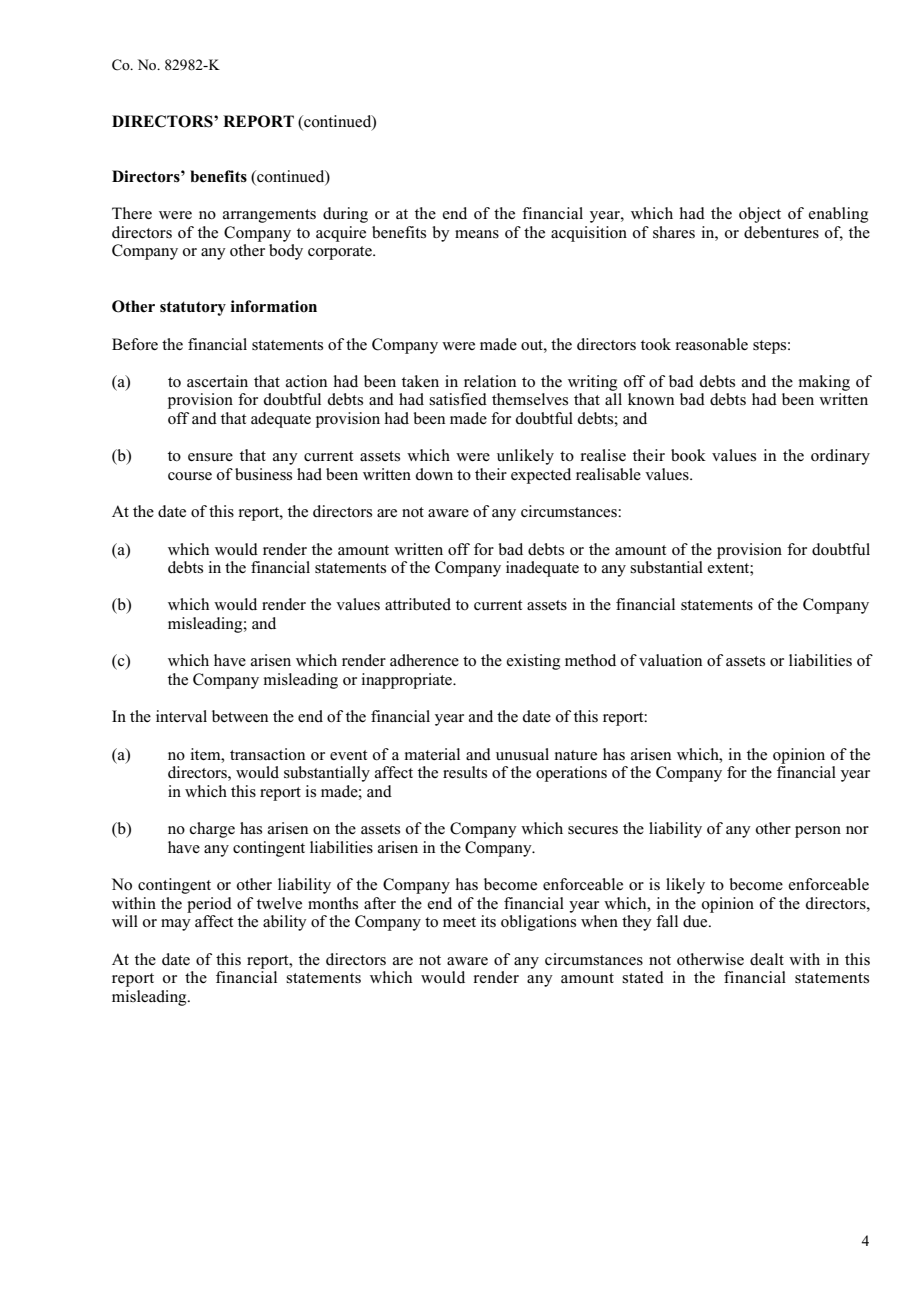 Image resolution: width=924 pixels, height=1308 pixels. Describe the element at coordinates (767, 959) in the page. I see `dealt` at that location.
